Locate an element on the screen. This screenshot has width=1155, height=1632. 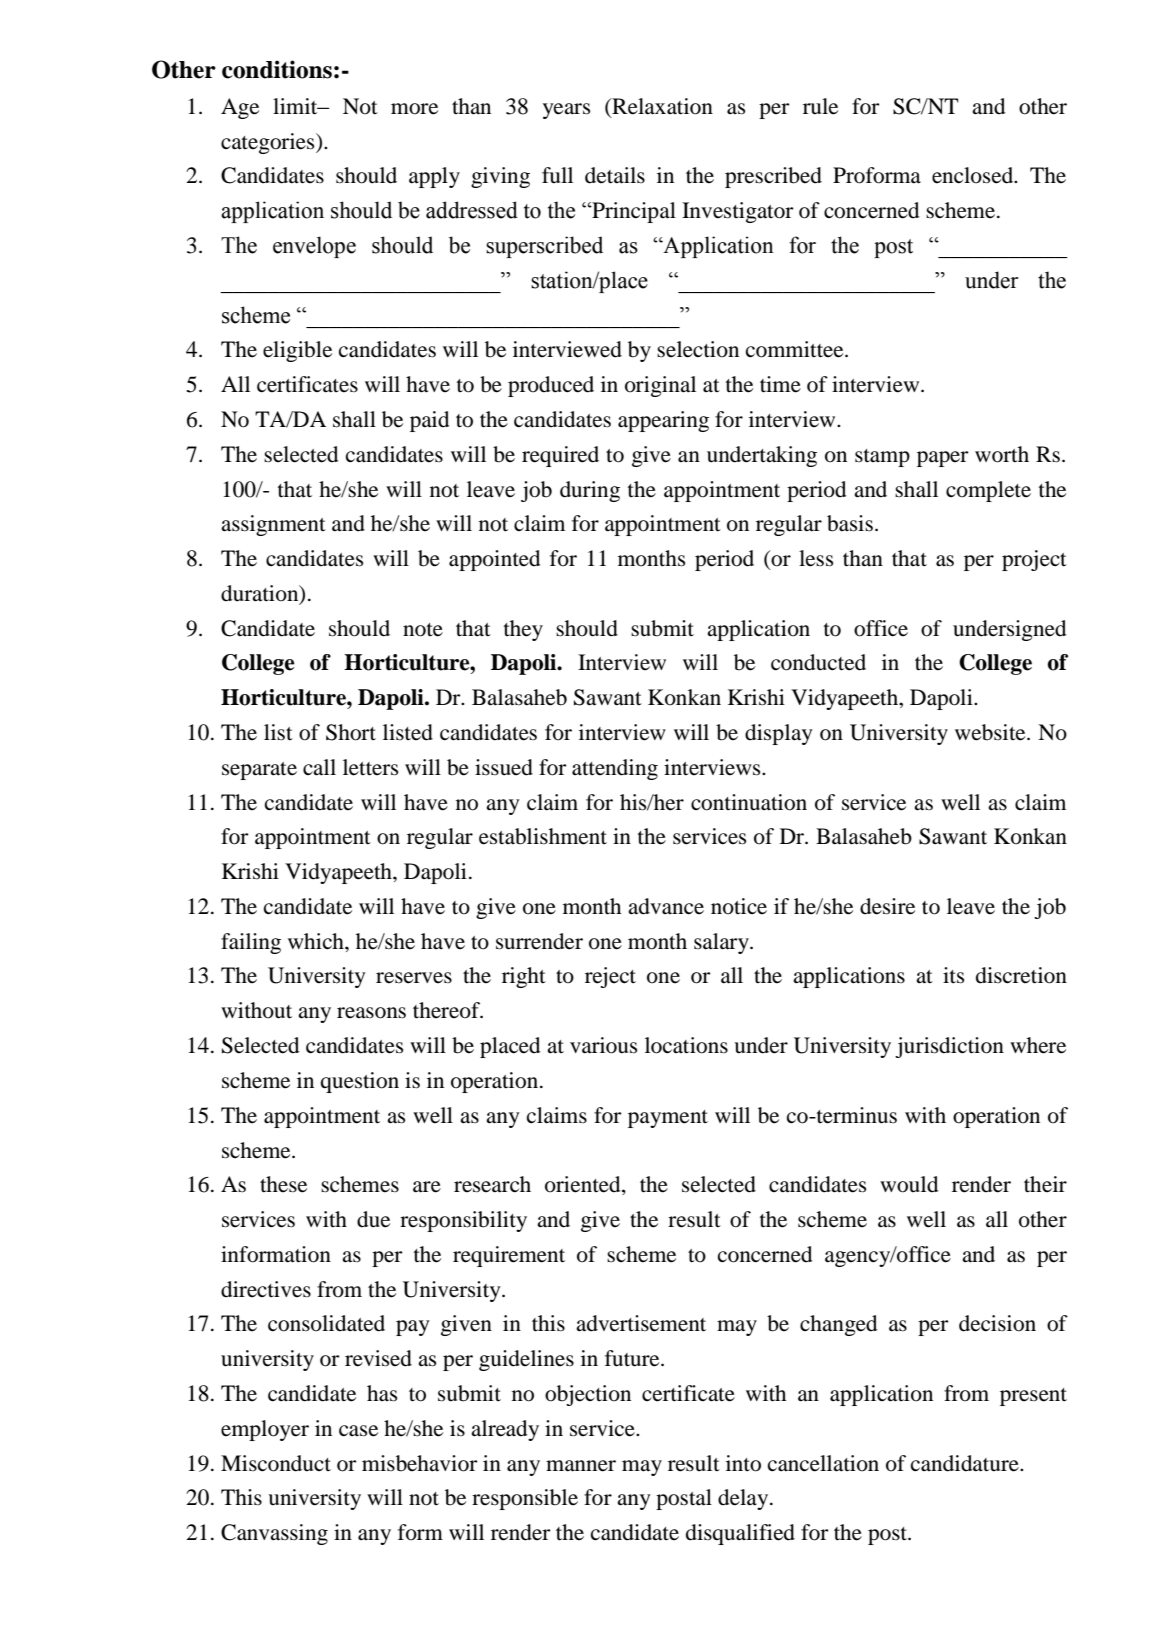
enclosed is located at coordinates (974, 175).
